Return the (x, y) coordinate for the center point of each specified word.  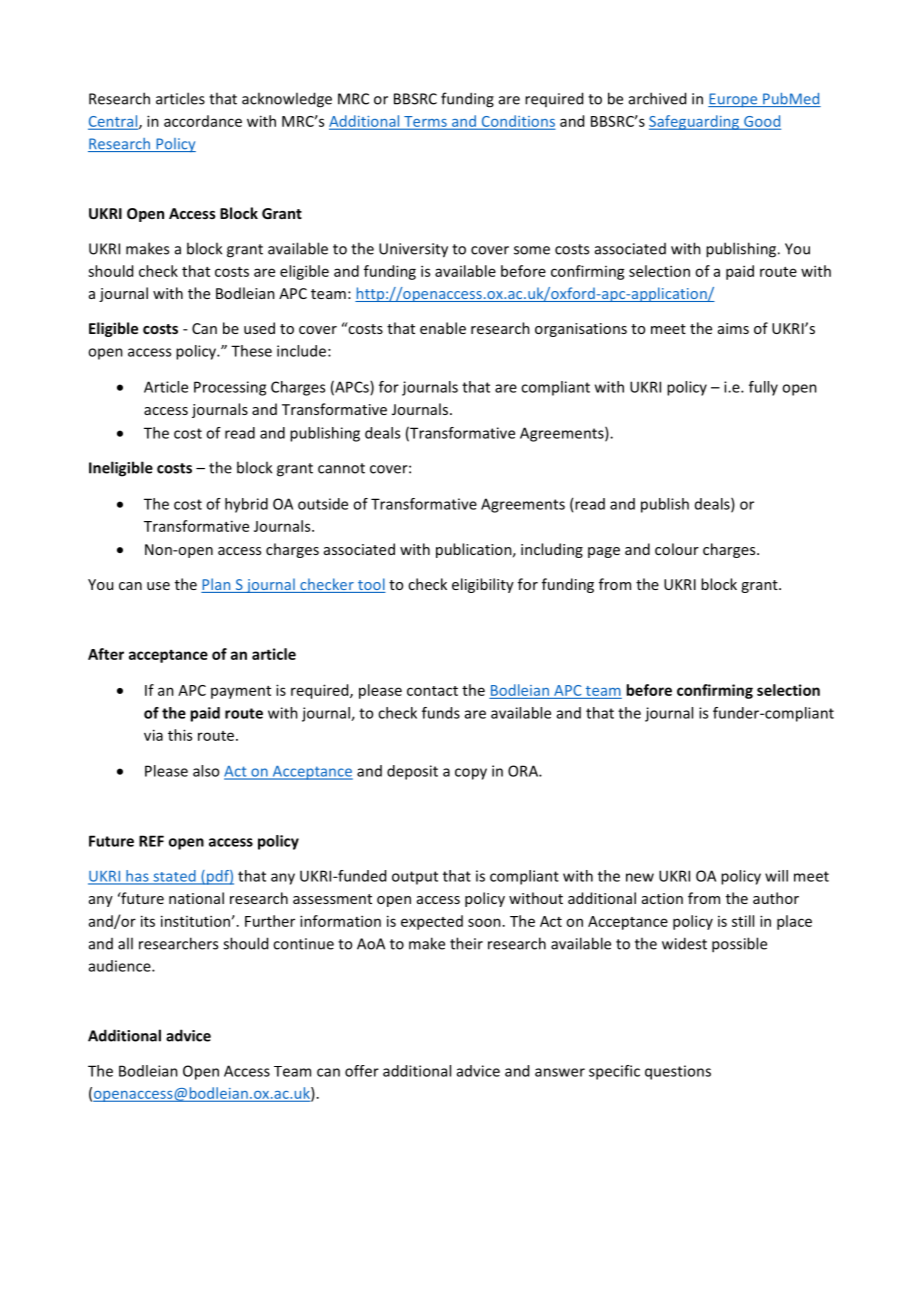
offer (362, 1071)
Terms (425, 122)
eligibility (483, 585)
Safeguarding (695, 122)
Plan (217, 585)
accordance (203, 121)
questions (678, 1072)
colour (677, 549)
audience (121, 966)
